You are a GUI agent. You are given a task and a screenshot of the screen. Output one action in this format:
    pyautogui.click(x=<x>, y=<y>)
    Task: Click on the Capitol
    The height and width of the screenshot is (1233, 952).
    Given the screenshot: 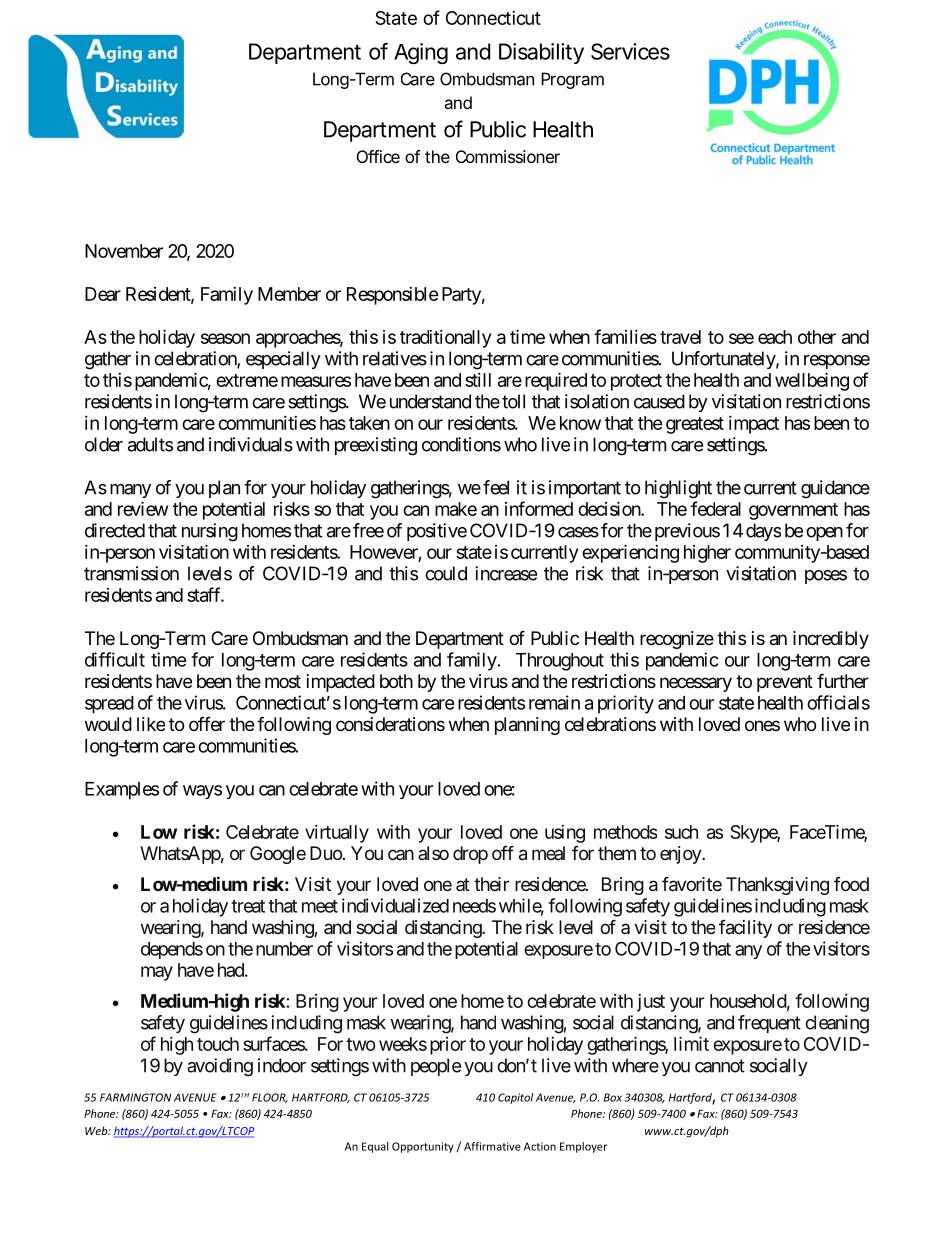 What is the action you would take?
    pyautogui.click(x=516, y=1098)
